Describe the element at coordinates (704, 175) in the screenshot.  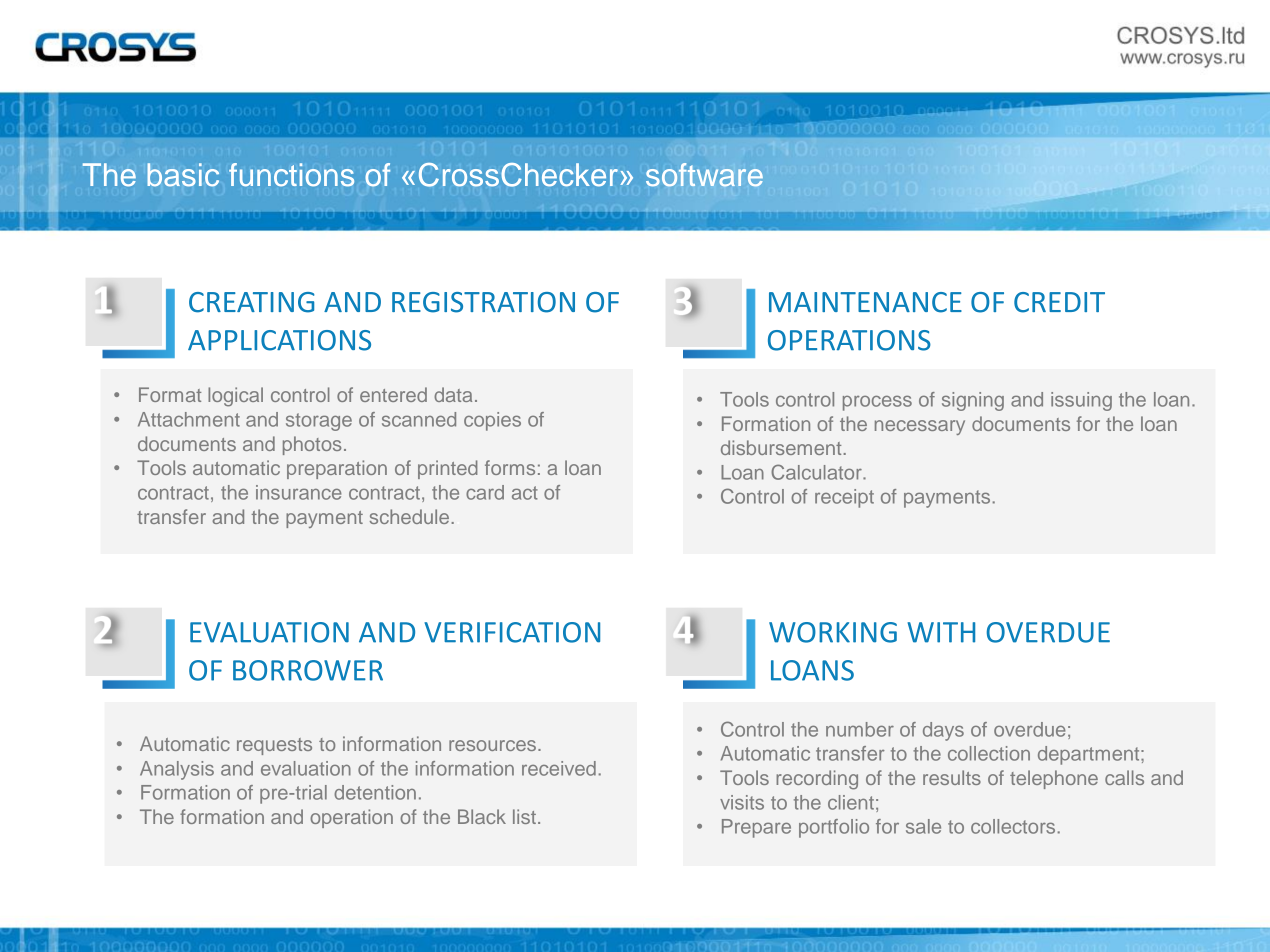
I see `software` at that location.
